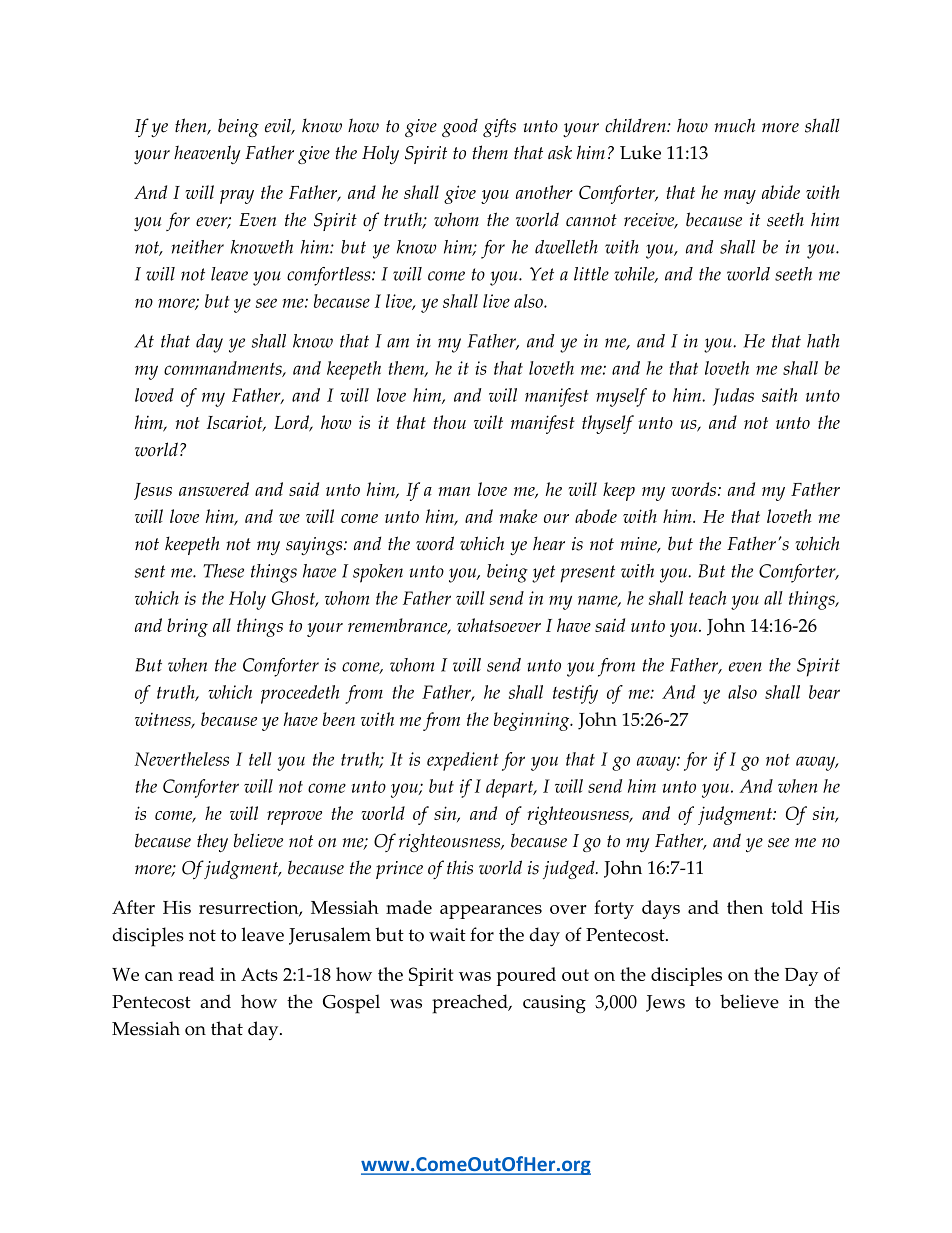 Image resolution: width=952 pixels, height=1233 pixels. What do you see at coordinates (526, 976) in the screenshot?
I see `poured` at bounding box center [526, 976].
